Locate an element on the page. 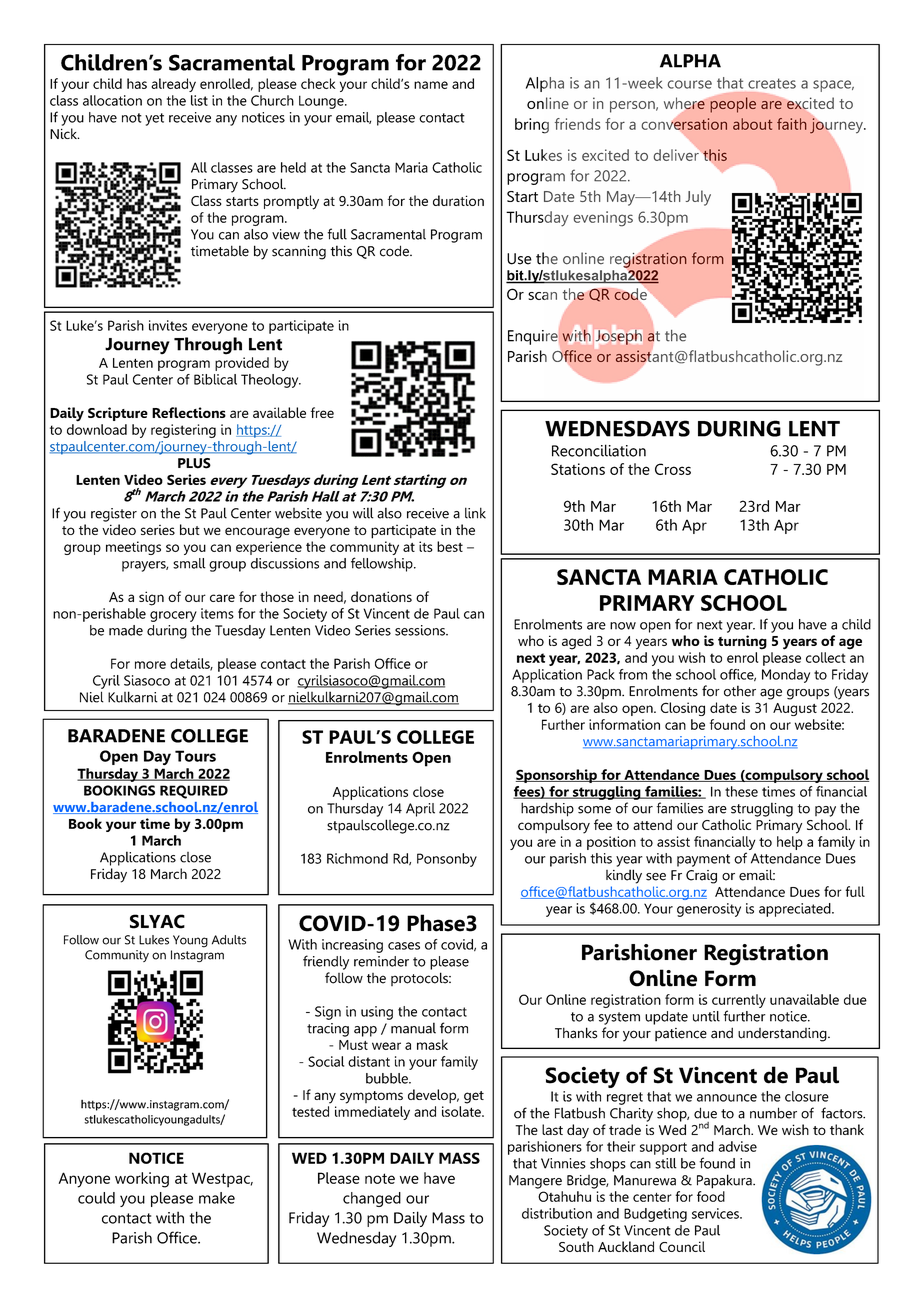 This document has width=924, height=1308. name is located at coordinates (431, 85).
